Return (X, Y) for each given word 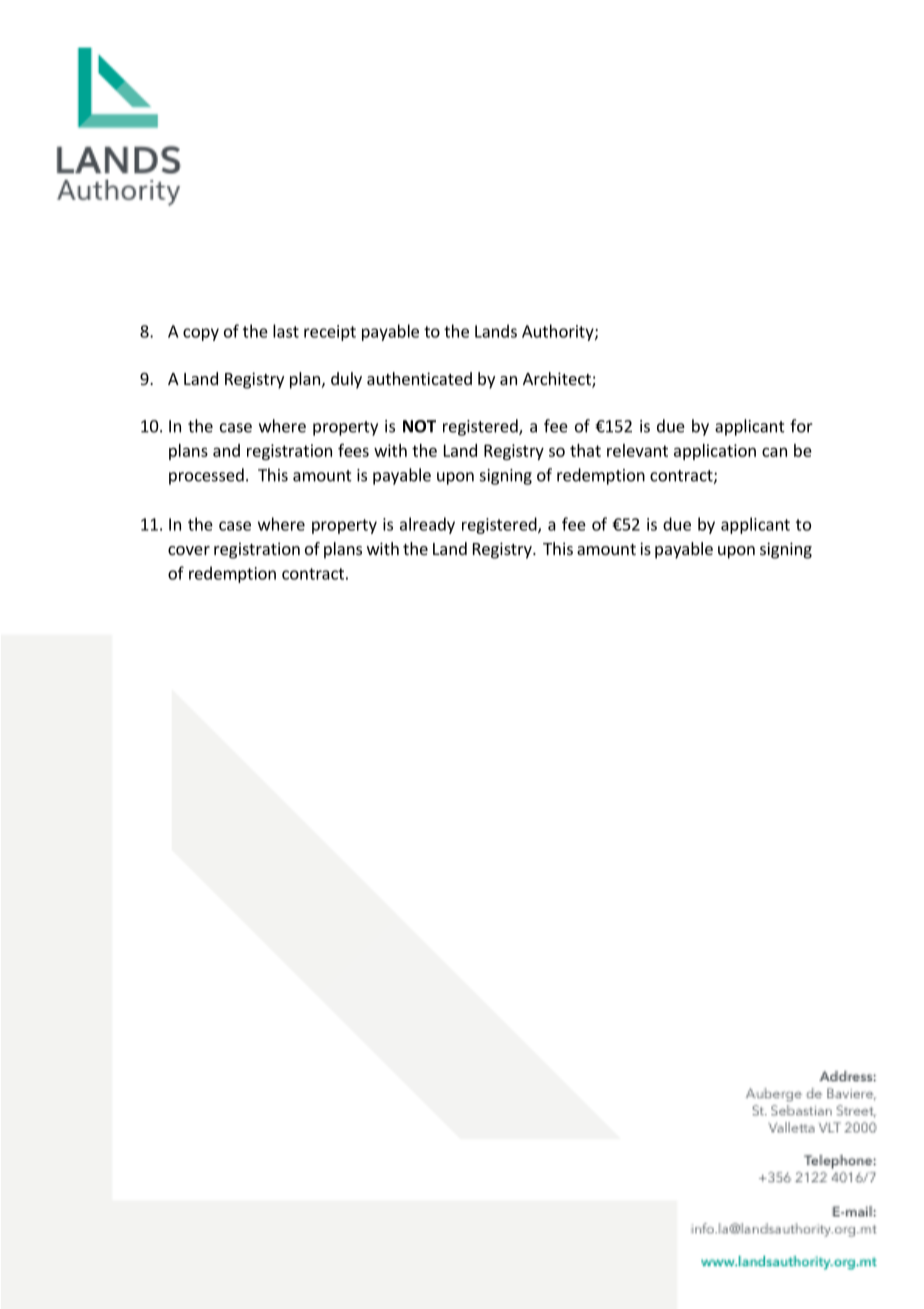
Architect (558, 380)
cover (189, 550)
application (715, 452)
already (427, 525)
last (286, 331)
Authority (559, 332)
